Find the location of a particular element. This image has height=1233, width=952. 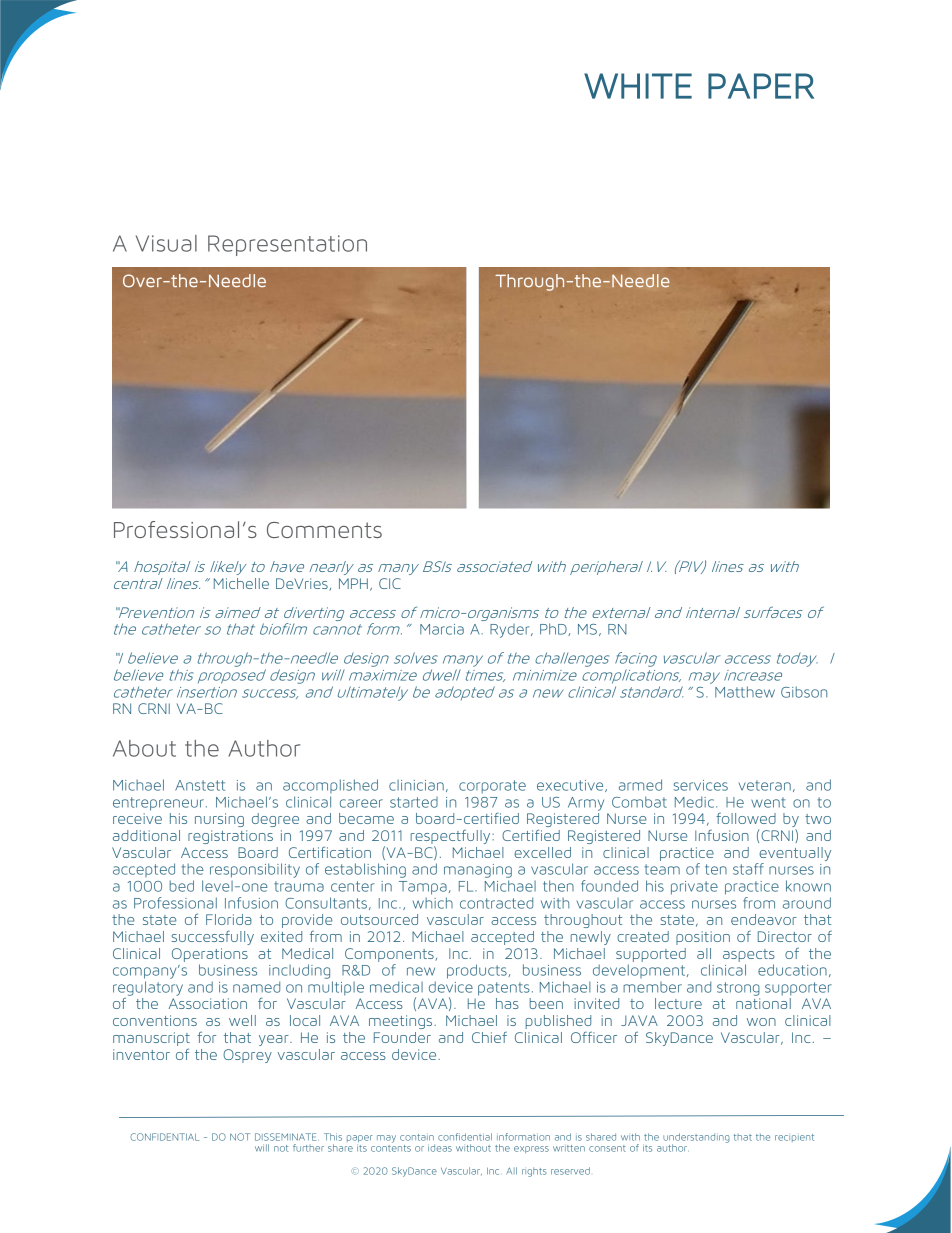

nursing is located at coordinates (219, 820).
